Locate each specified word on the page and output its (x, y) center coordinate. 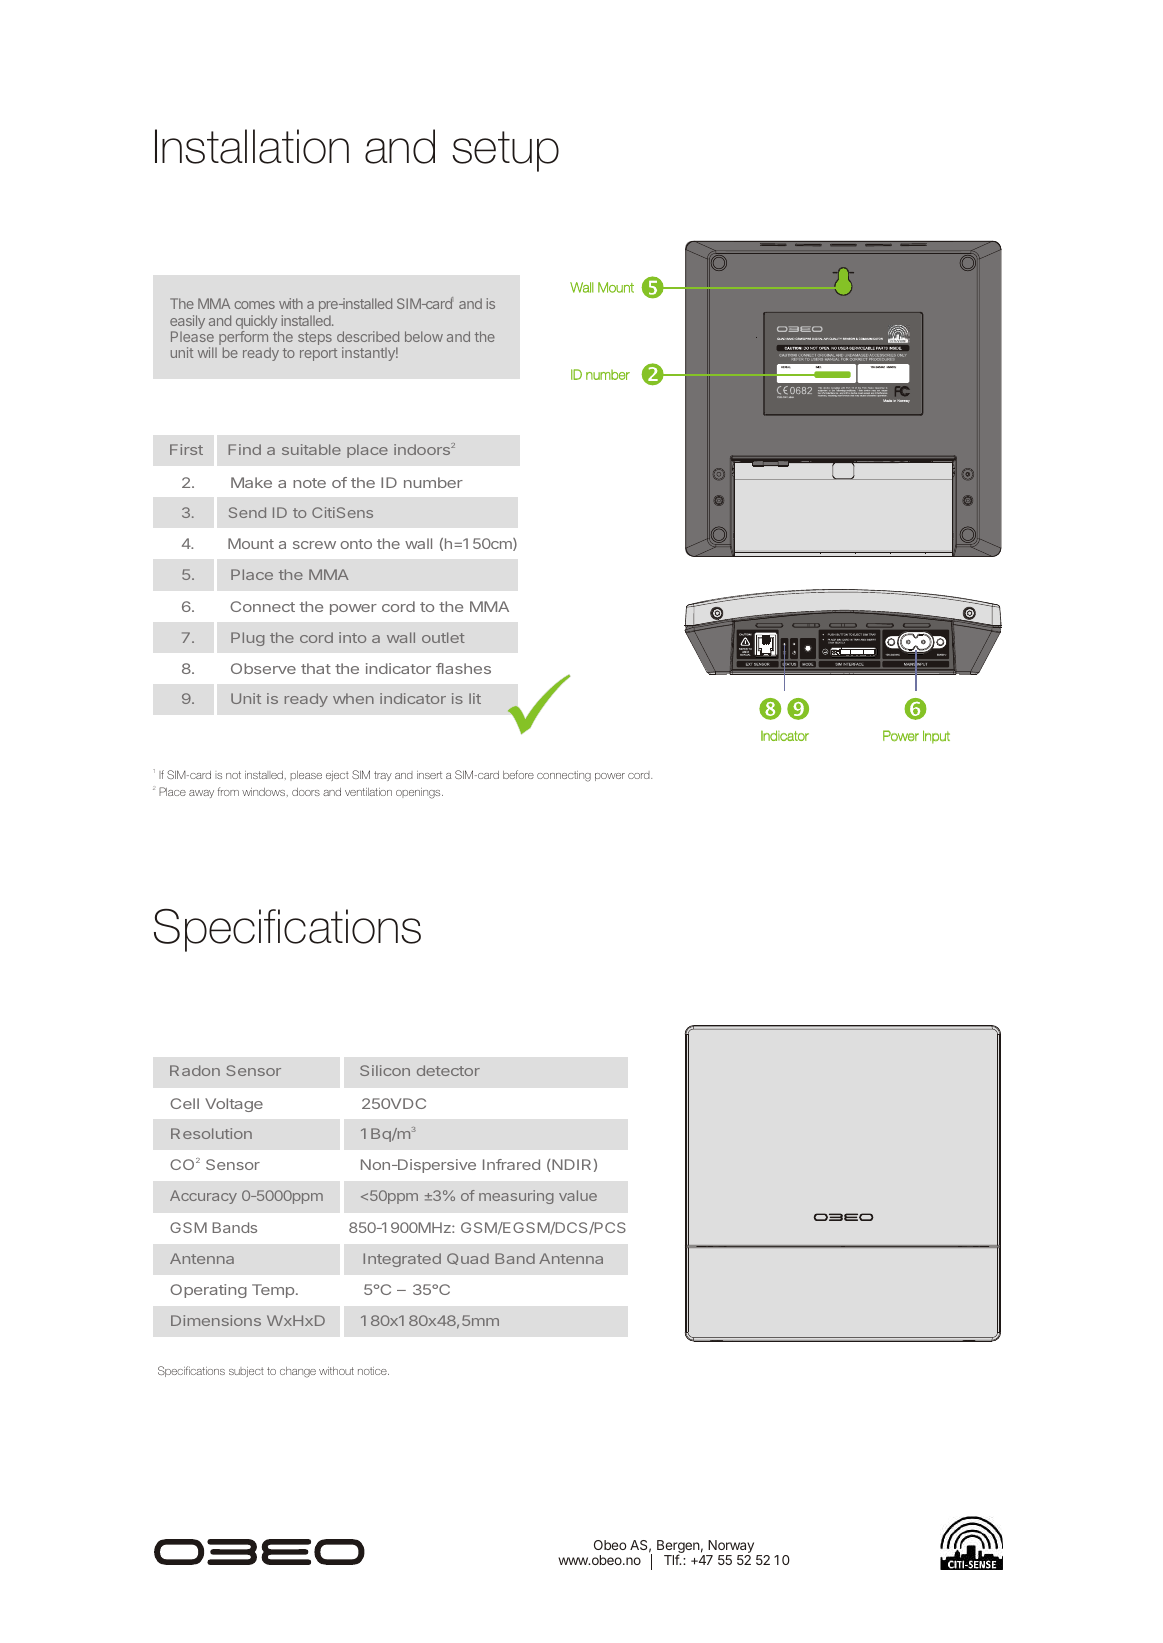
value (578, 1195)
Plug (247, 639)
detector (448, 1070)
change (298, 1372)
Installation (252, 146)
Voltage (234, 1105)
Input (936, 737)
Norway (730, 1548)
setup (505, 151)
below (424, 336)
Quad (468, 1259)
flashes (463, 668)
